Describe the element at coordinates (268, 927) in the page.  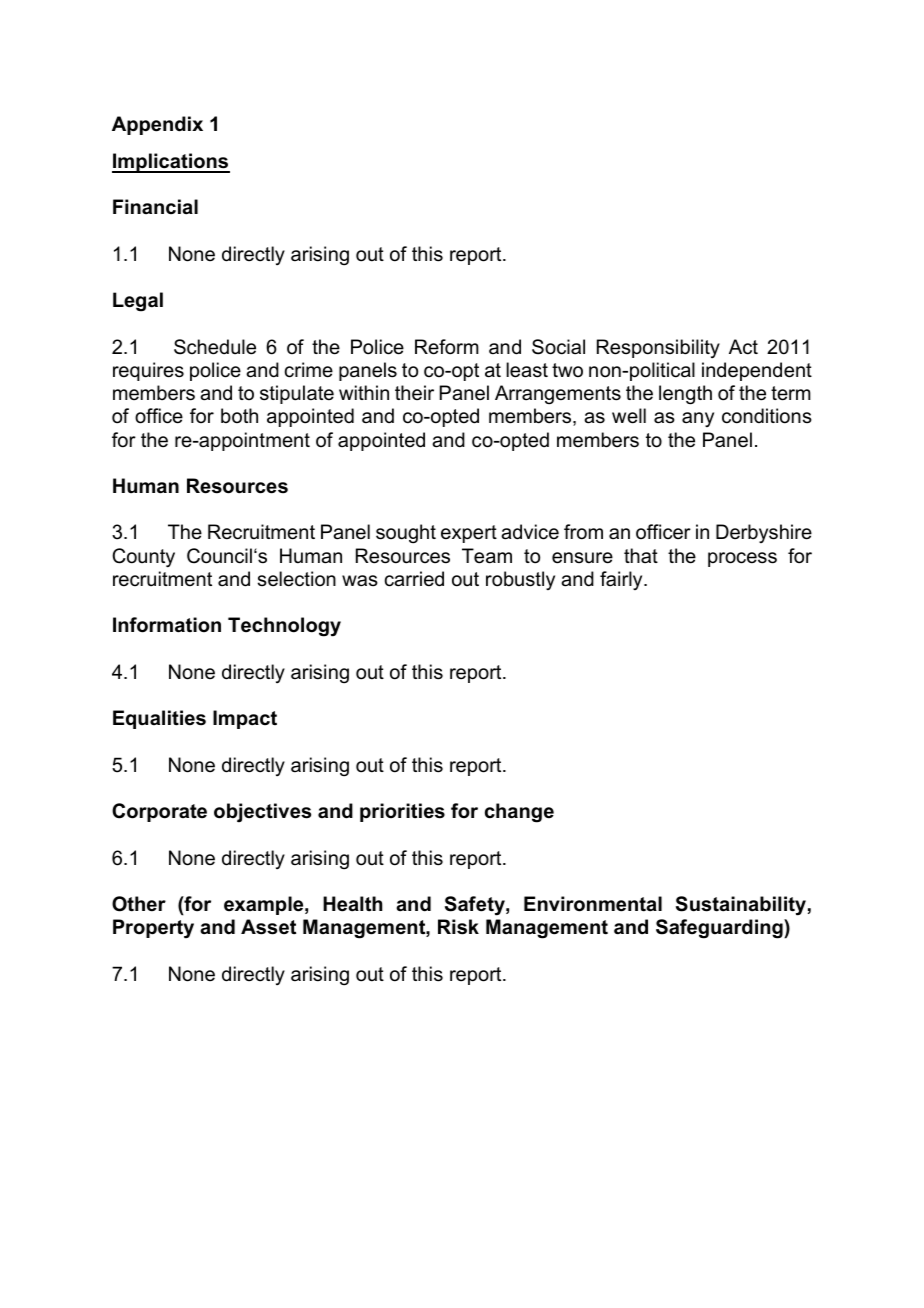
I see `Asset` at that location.
